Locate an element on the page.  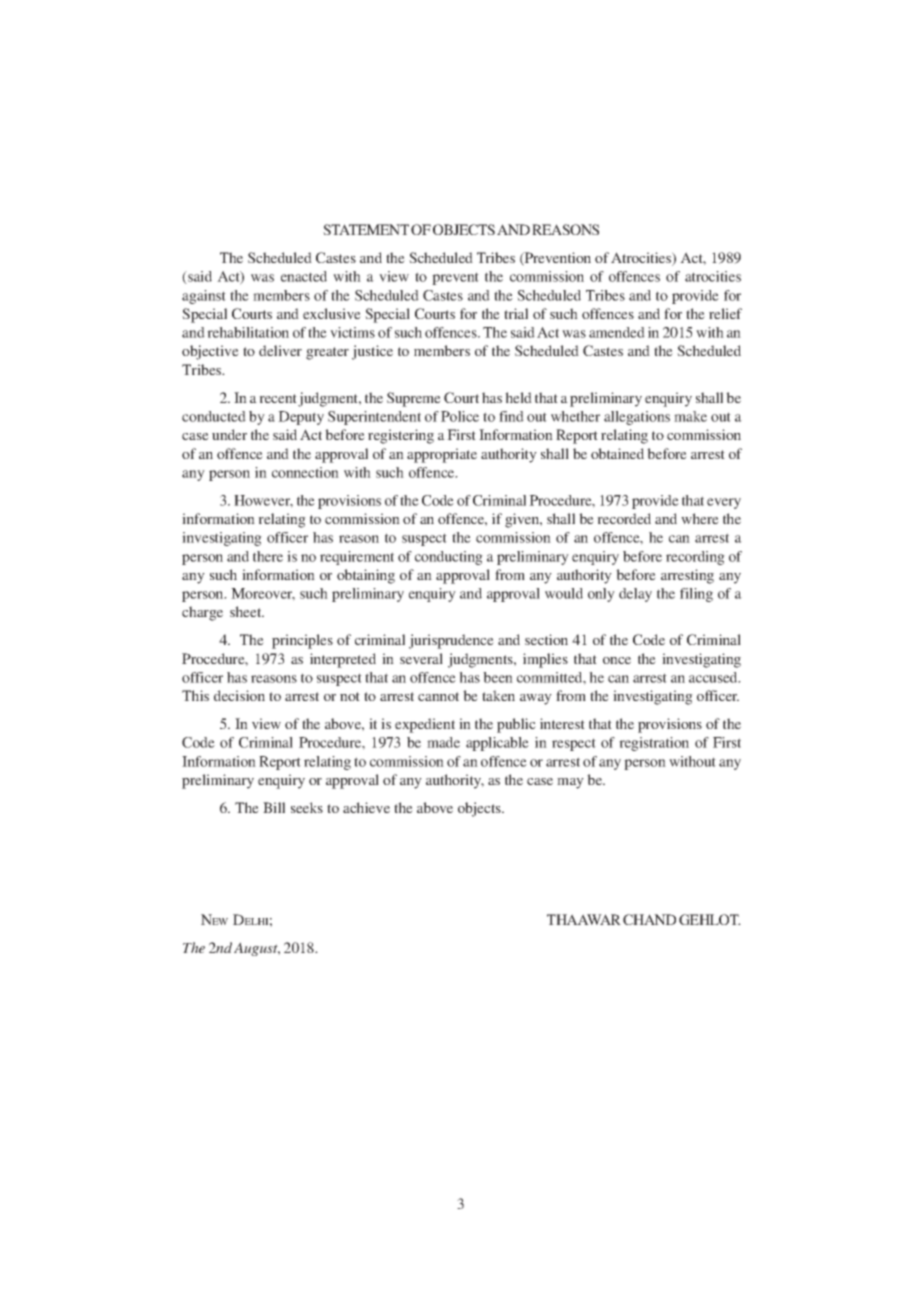
jurisprudence is located at coordinates (451, 641).
